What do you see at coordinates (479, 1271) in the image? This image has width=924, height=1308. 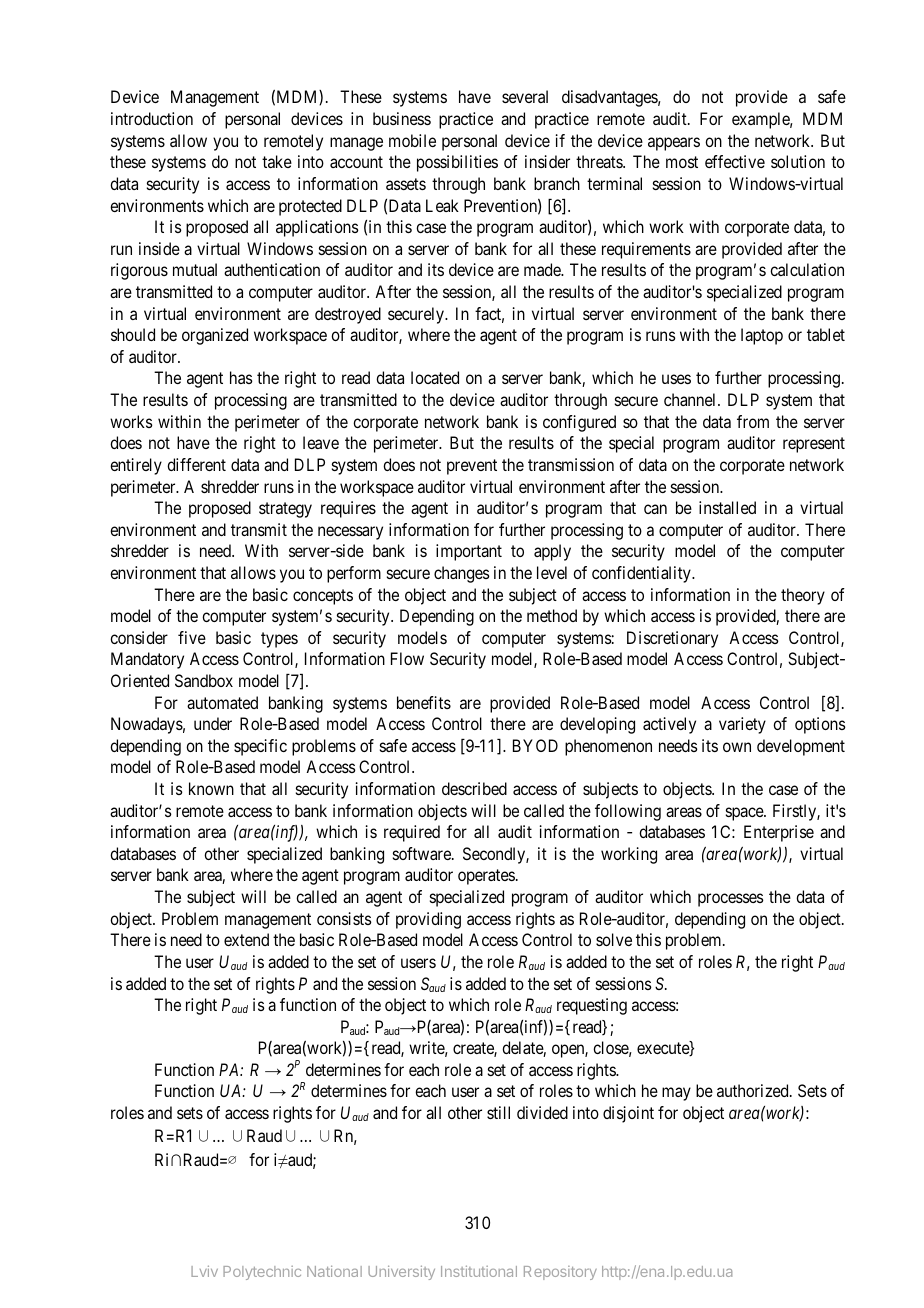 I see `Institutional` at bounding box center [479, 1271].
